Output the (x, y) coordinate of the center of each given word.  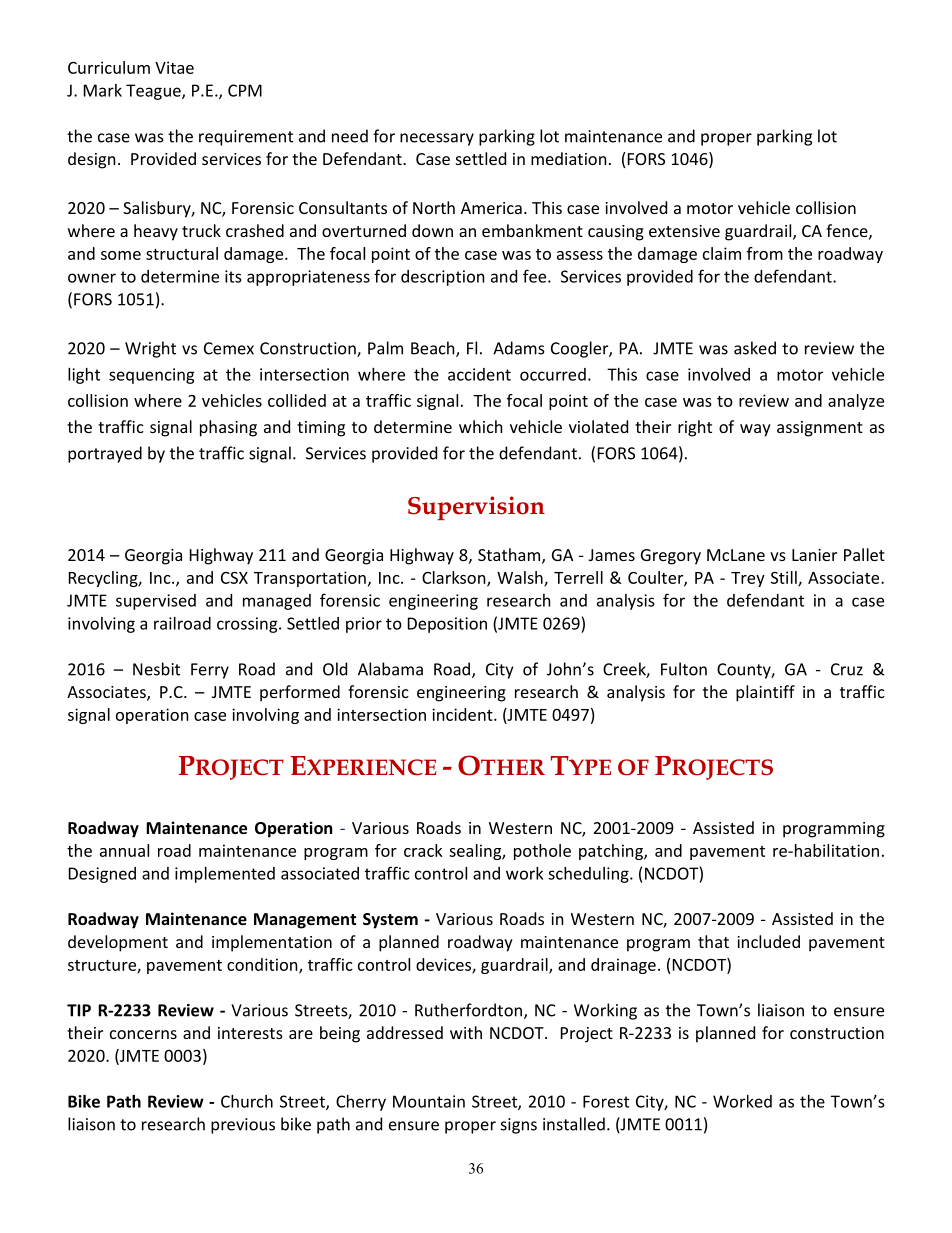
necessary (437, 139)
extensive (684, 231)
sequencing (152, 376)
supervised (156, 602)
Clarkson (455, 578)
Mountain (429, 1101)
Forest (606, 1101)
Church (247, 1101)
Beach (434, 349)
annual (124, 850)
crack (423, 850)
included (768, 941)
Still (785, 578)
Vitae (174, 67)
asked (755, 348)
